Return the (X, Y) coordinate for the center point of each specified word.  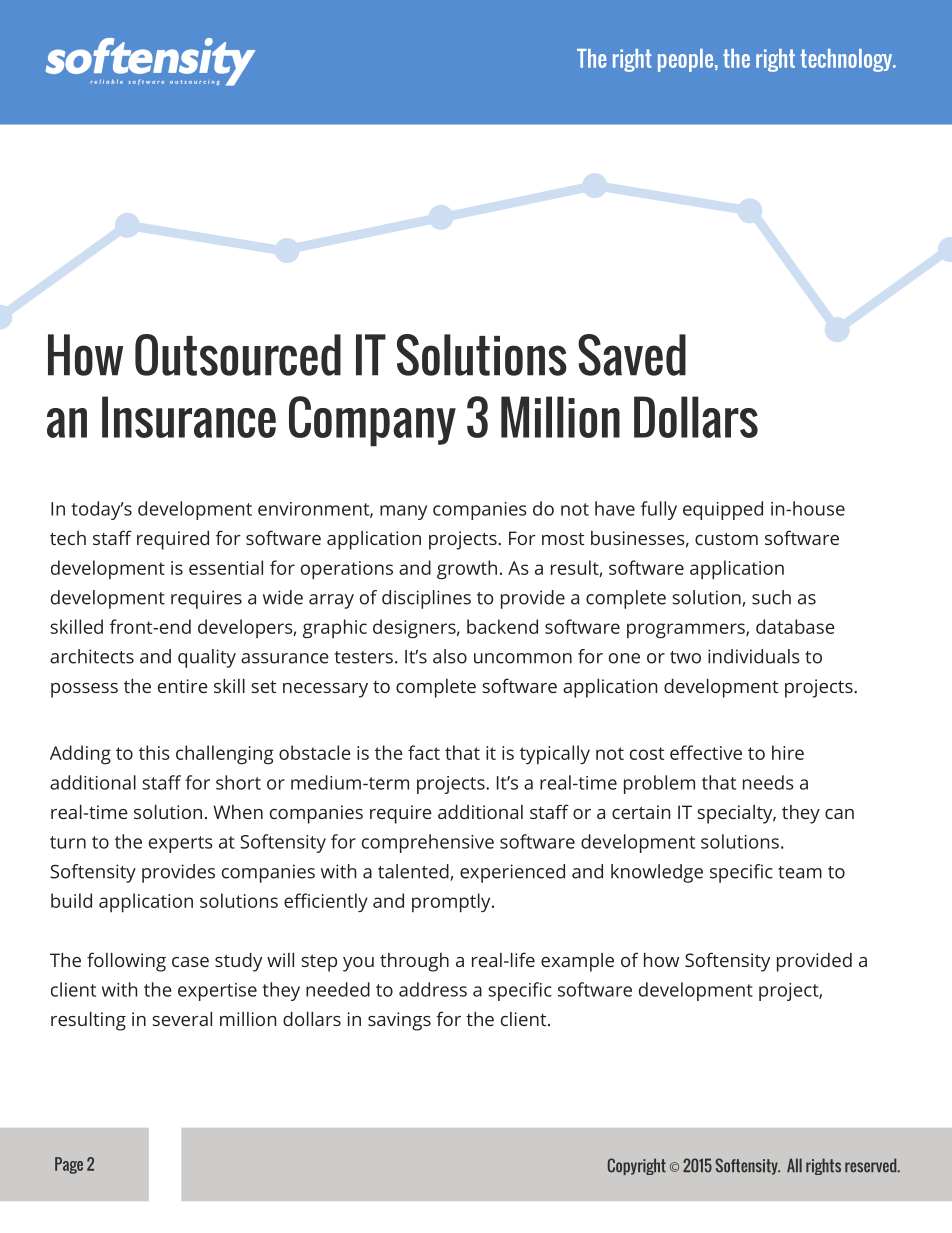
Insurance (189, 417)
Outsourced (238, 355)
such (771, 597)
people (687, 60)
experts (181, 844)
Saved (632, 355)
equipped (723, 510)
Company (372, 421)
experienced (512, 873)
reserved (872, 1165)
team (800, 872)
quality (207, 658)
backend (502, 626)
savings (399, 1021)
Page (69, 1165)
